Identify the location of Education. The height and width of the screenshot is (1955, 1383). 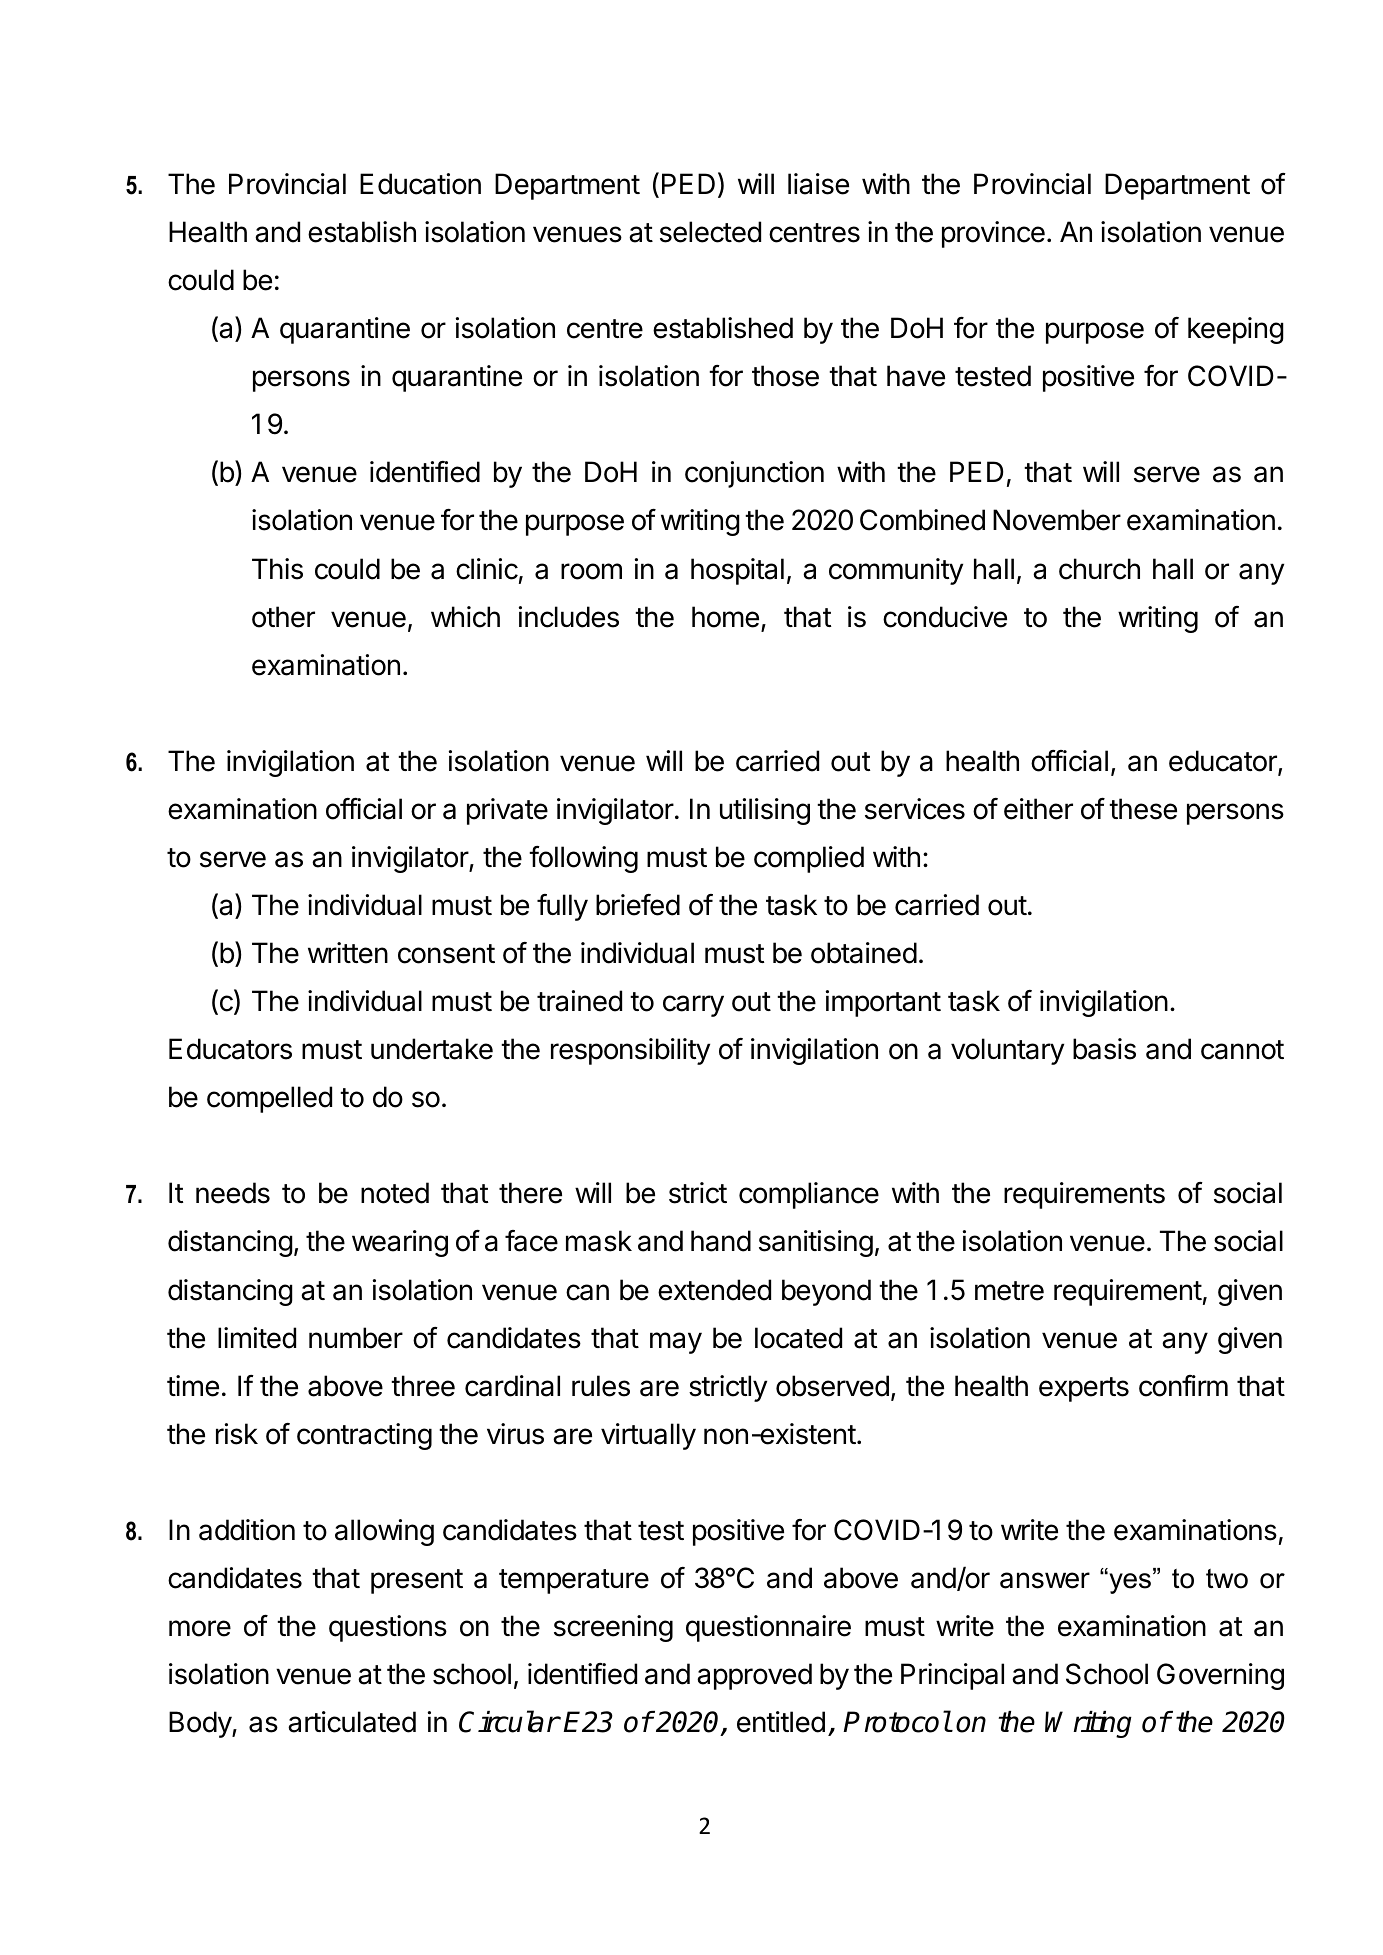
(420, 184).
